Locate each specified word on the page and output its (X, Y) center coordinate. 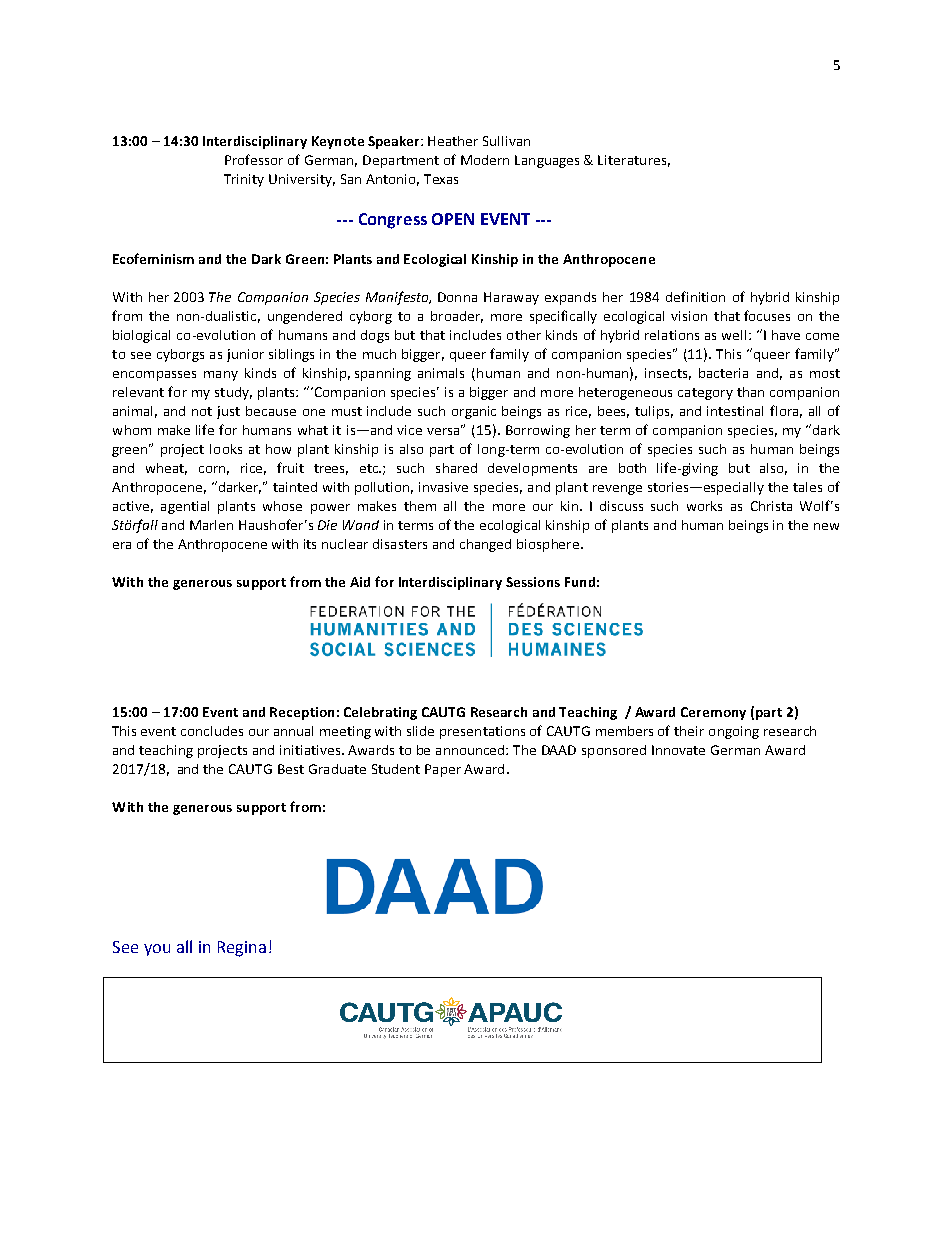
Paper (443, 770)
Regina (242, 949)
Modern (485, 160)
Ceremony (713, 713)
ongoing (734, 732)
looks (226, 449)
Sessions (533, 582)
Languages (547, 161)
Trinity (244, 180)
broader (457, 317)
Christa (771, 506)
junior (245, 355)
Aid (360, 582)
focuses (767, 315)
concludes (212, 731)
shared (456, 468)
